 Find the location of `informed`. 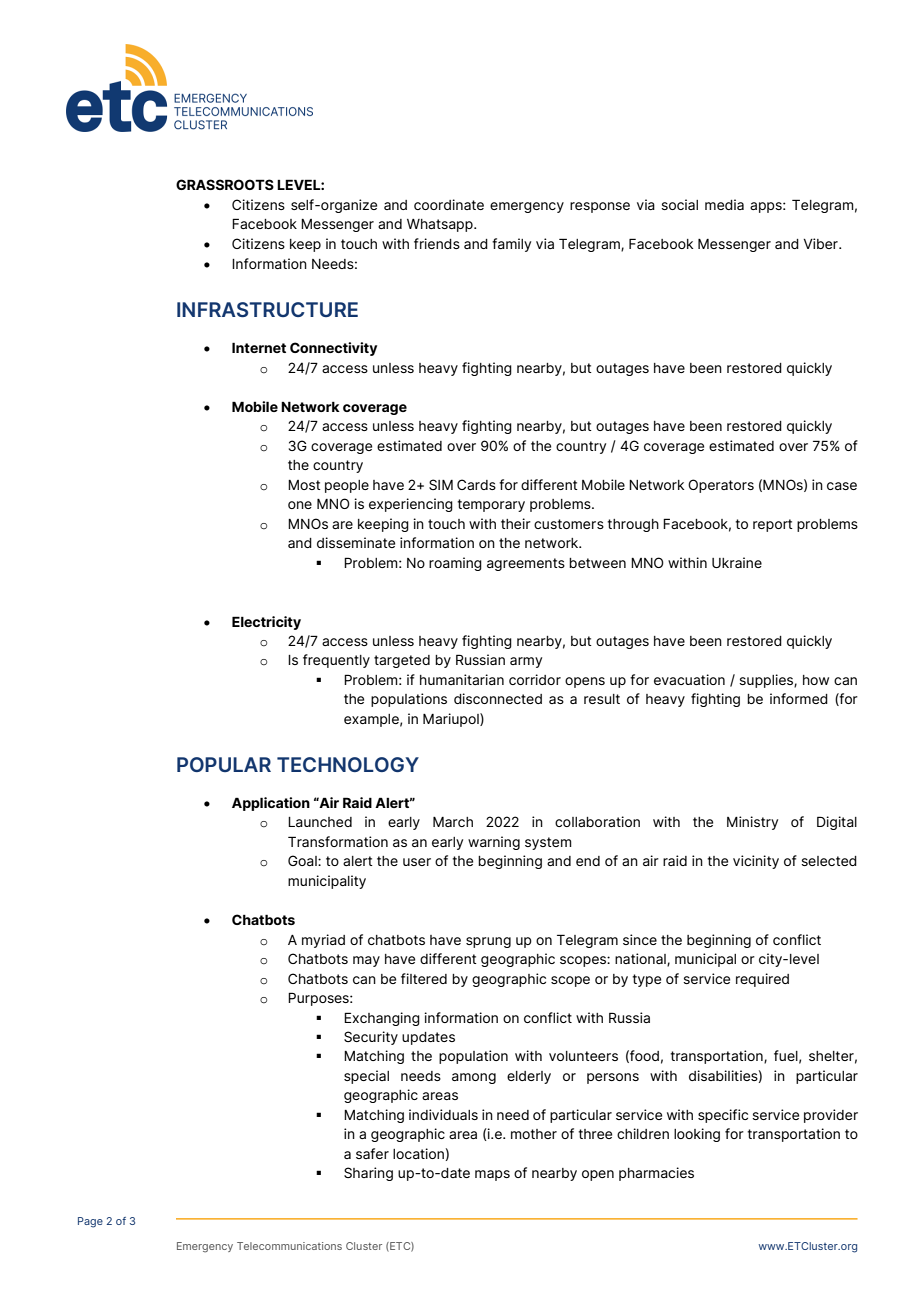

informed is located at coordinates (799, 698).
